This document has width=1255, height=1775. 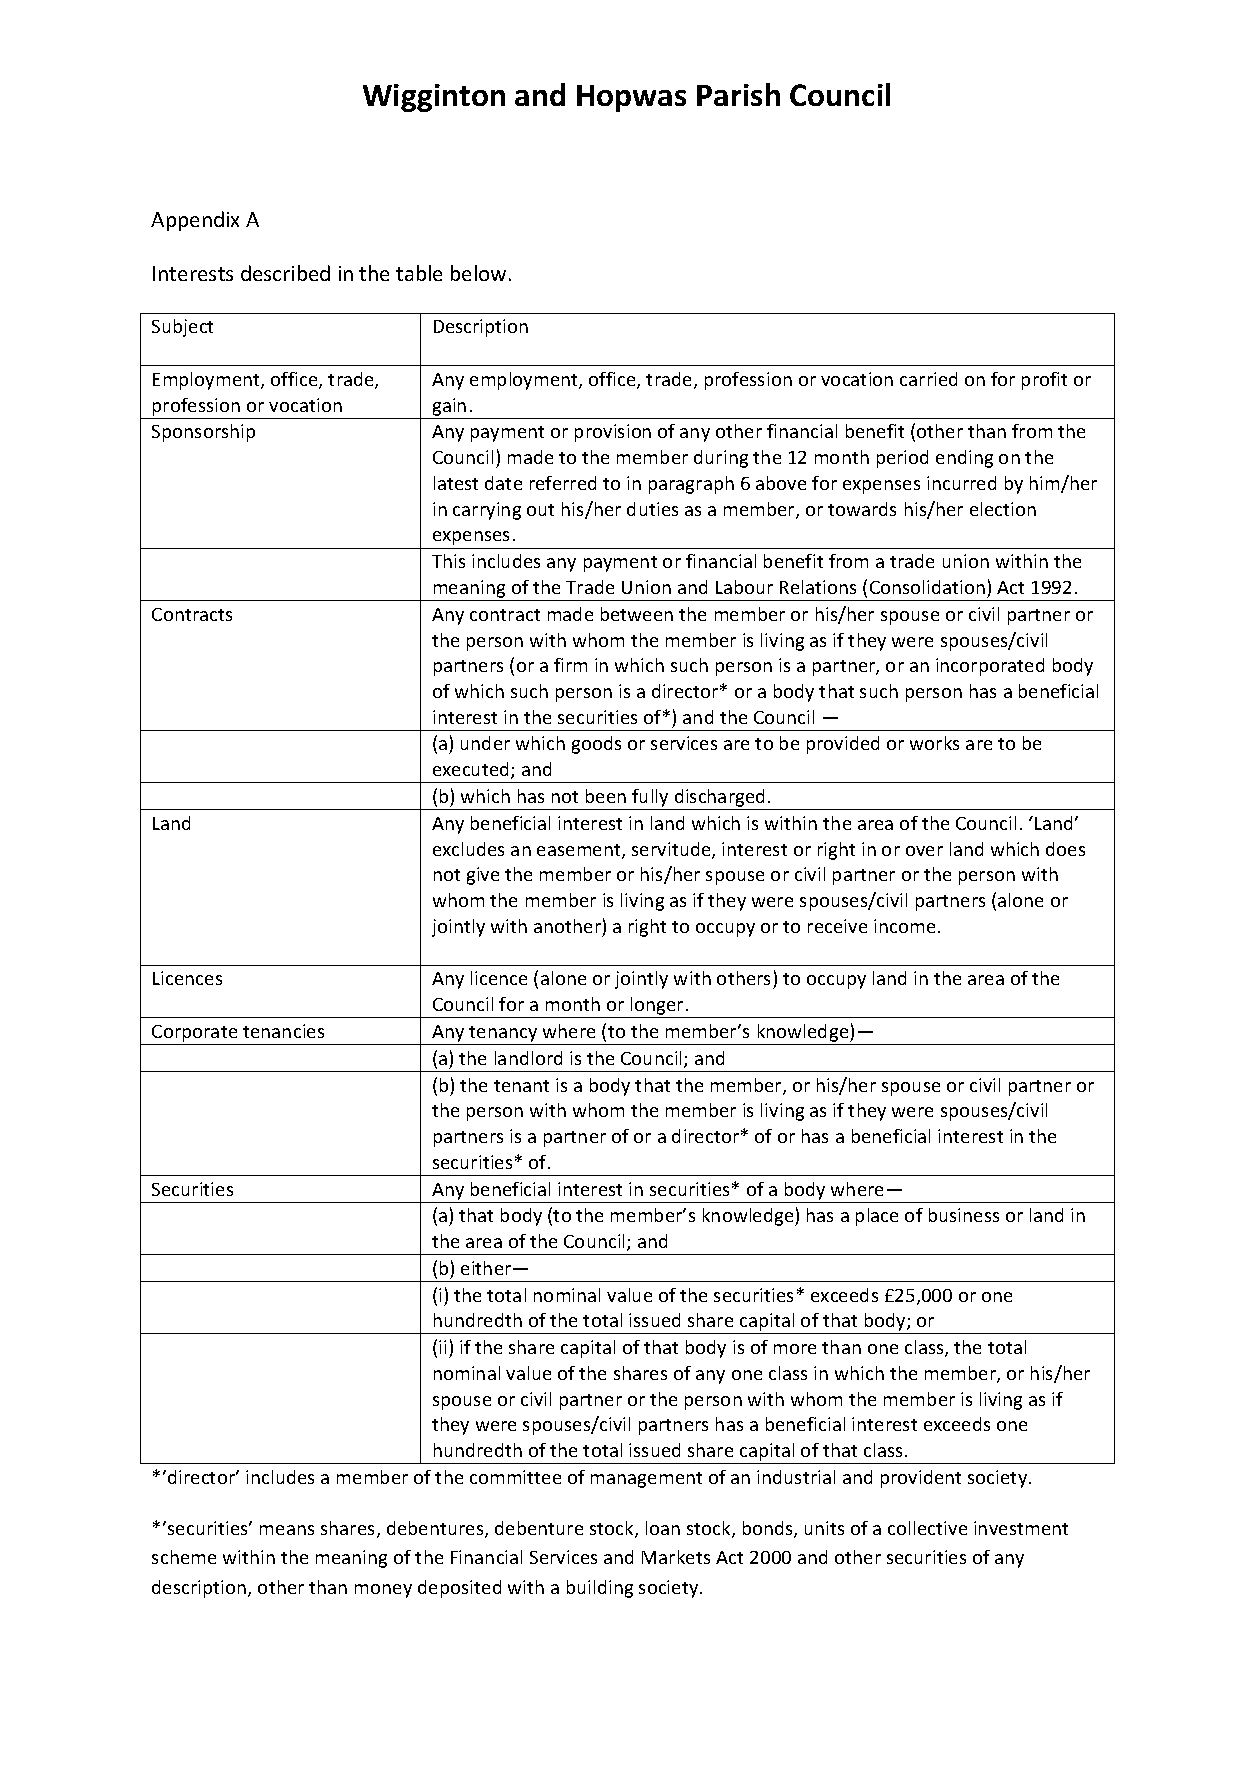 I want to click on This, so click(x=448, y=561).
